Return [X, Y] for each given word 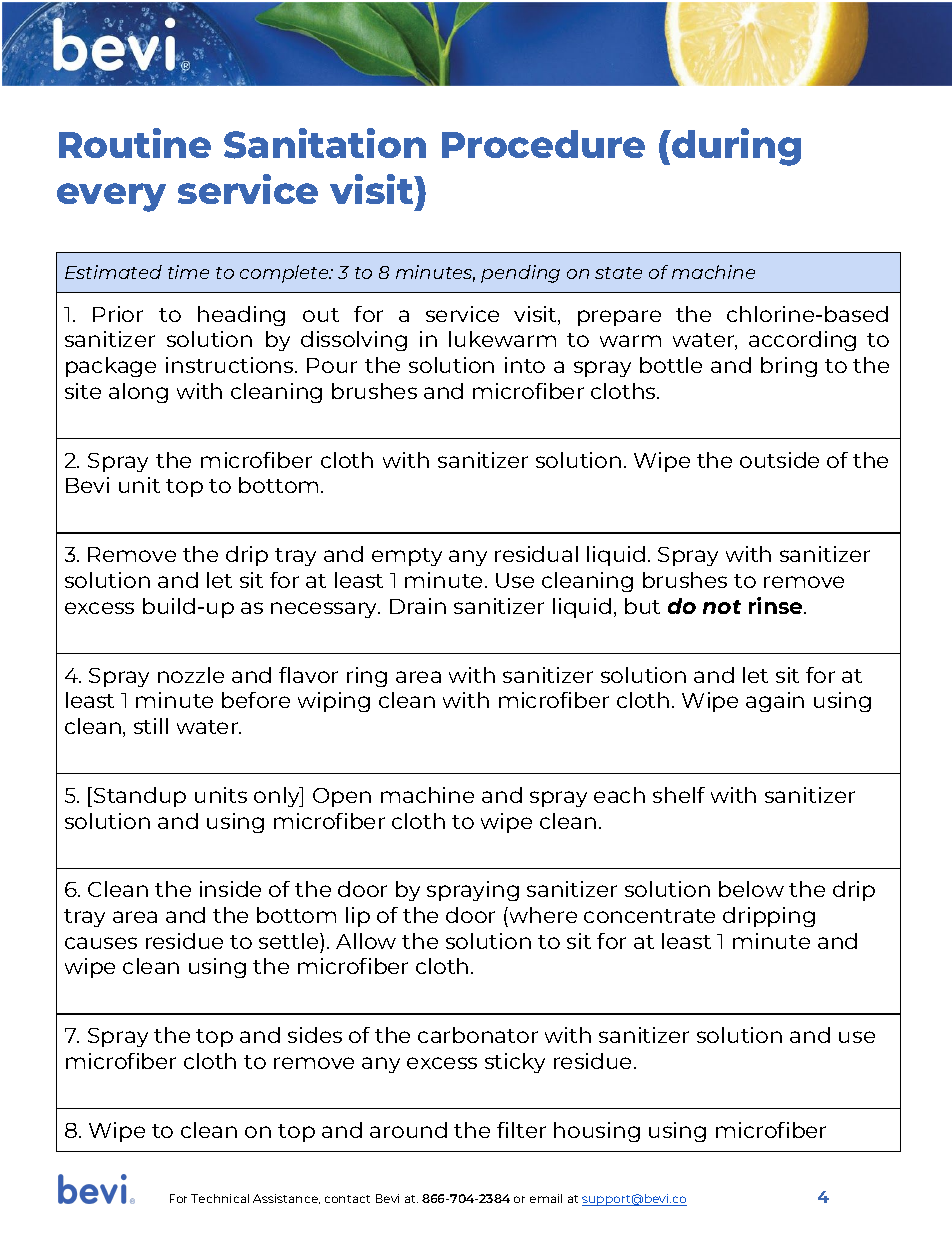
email [546, 1198]
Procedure [543, 144]
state [618, 273]
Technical [220, 1198]
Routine [135, 143]
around [408, 1130]
